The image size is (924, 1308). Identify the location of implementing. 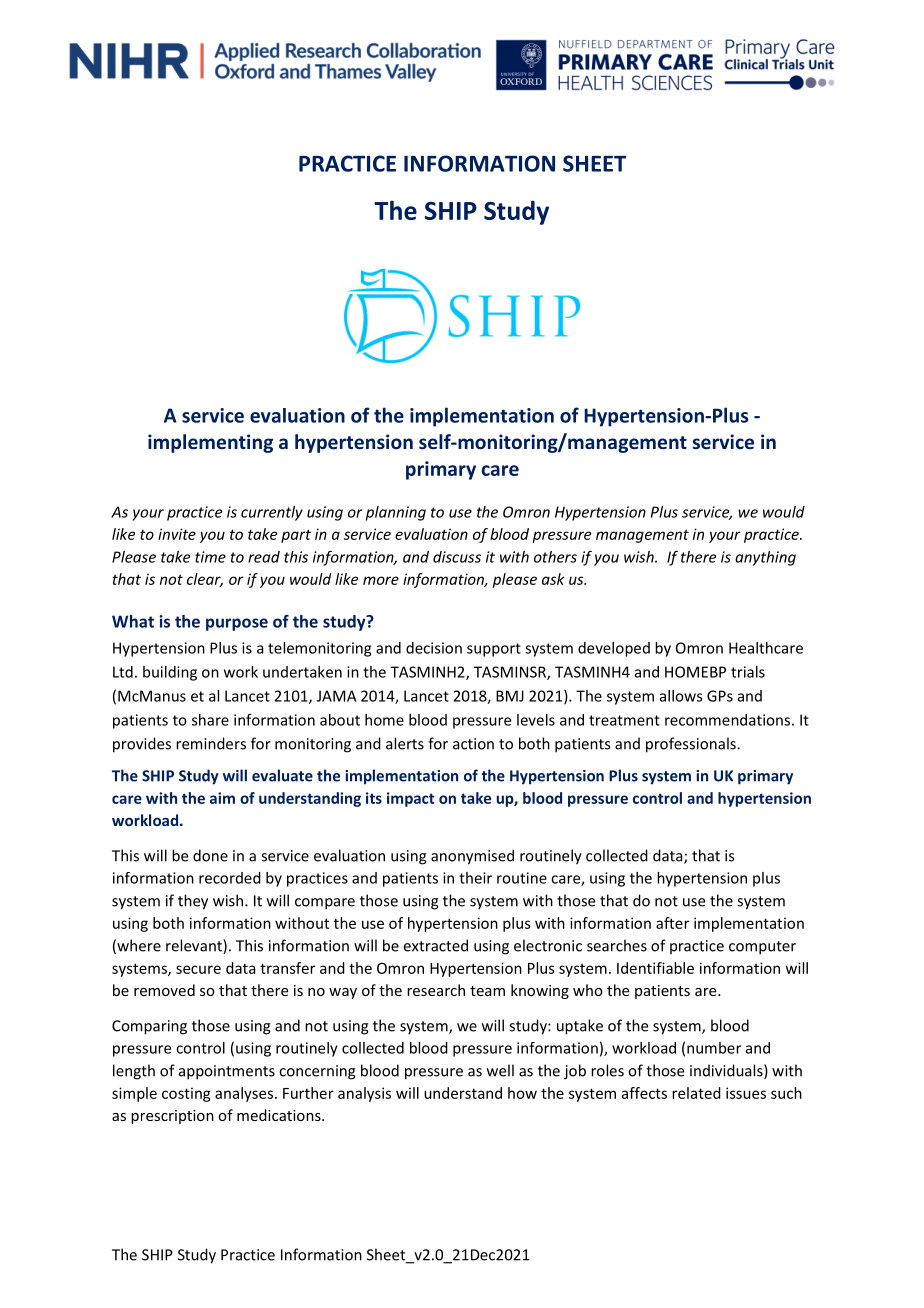
(210, 443).
